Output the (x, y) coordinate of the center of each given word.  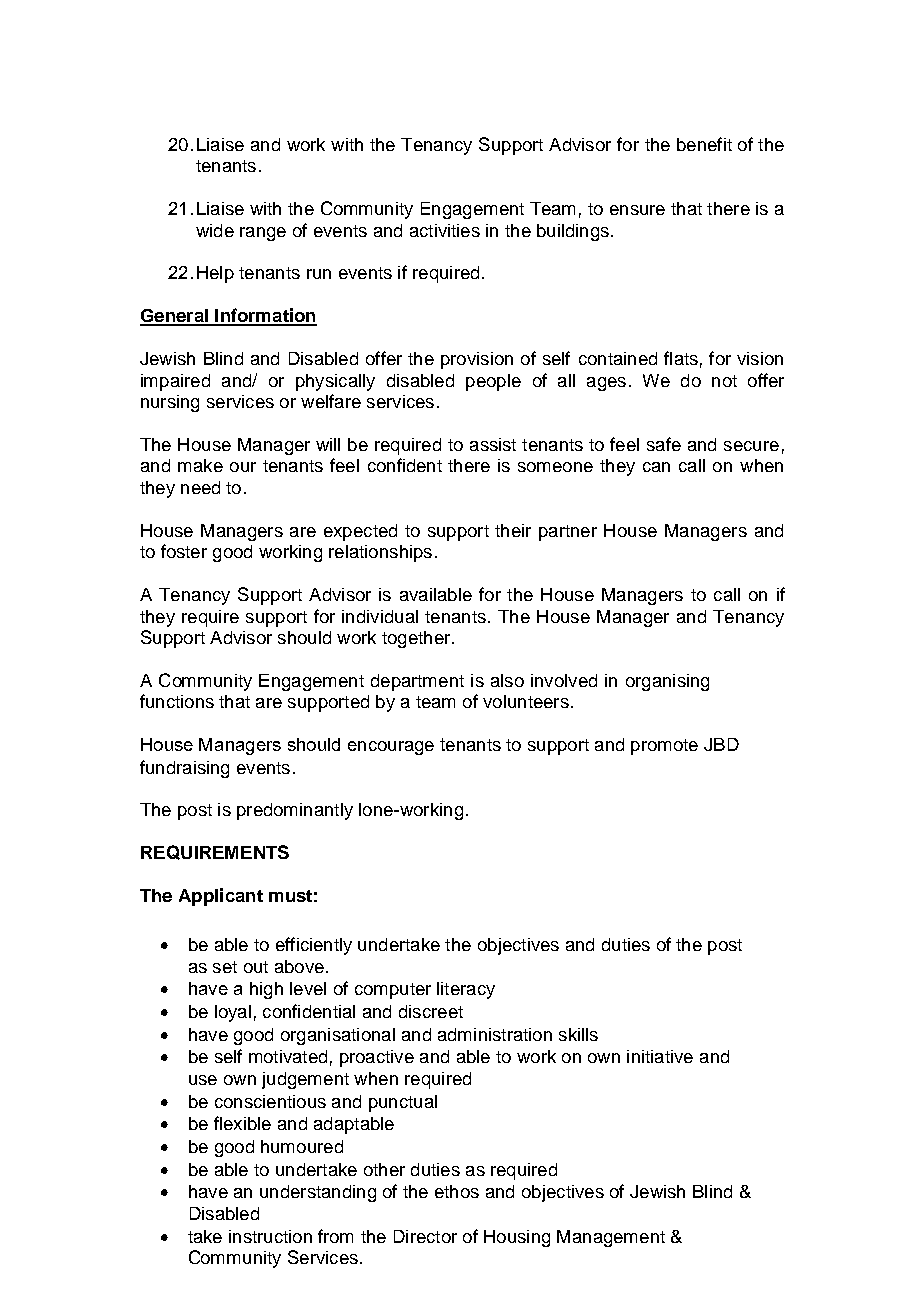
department (417, 682)
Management (611, 1238)
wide (215, 230)
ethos (457, 1191)
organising (667, 682)
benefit (704, 144)
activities (445, 230)
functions (177, 701)
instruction (270, 1236)
